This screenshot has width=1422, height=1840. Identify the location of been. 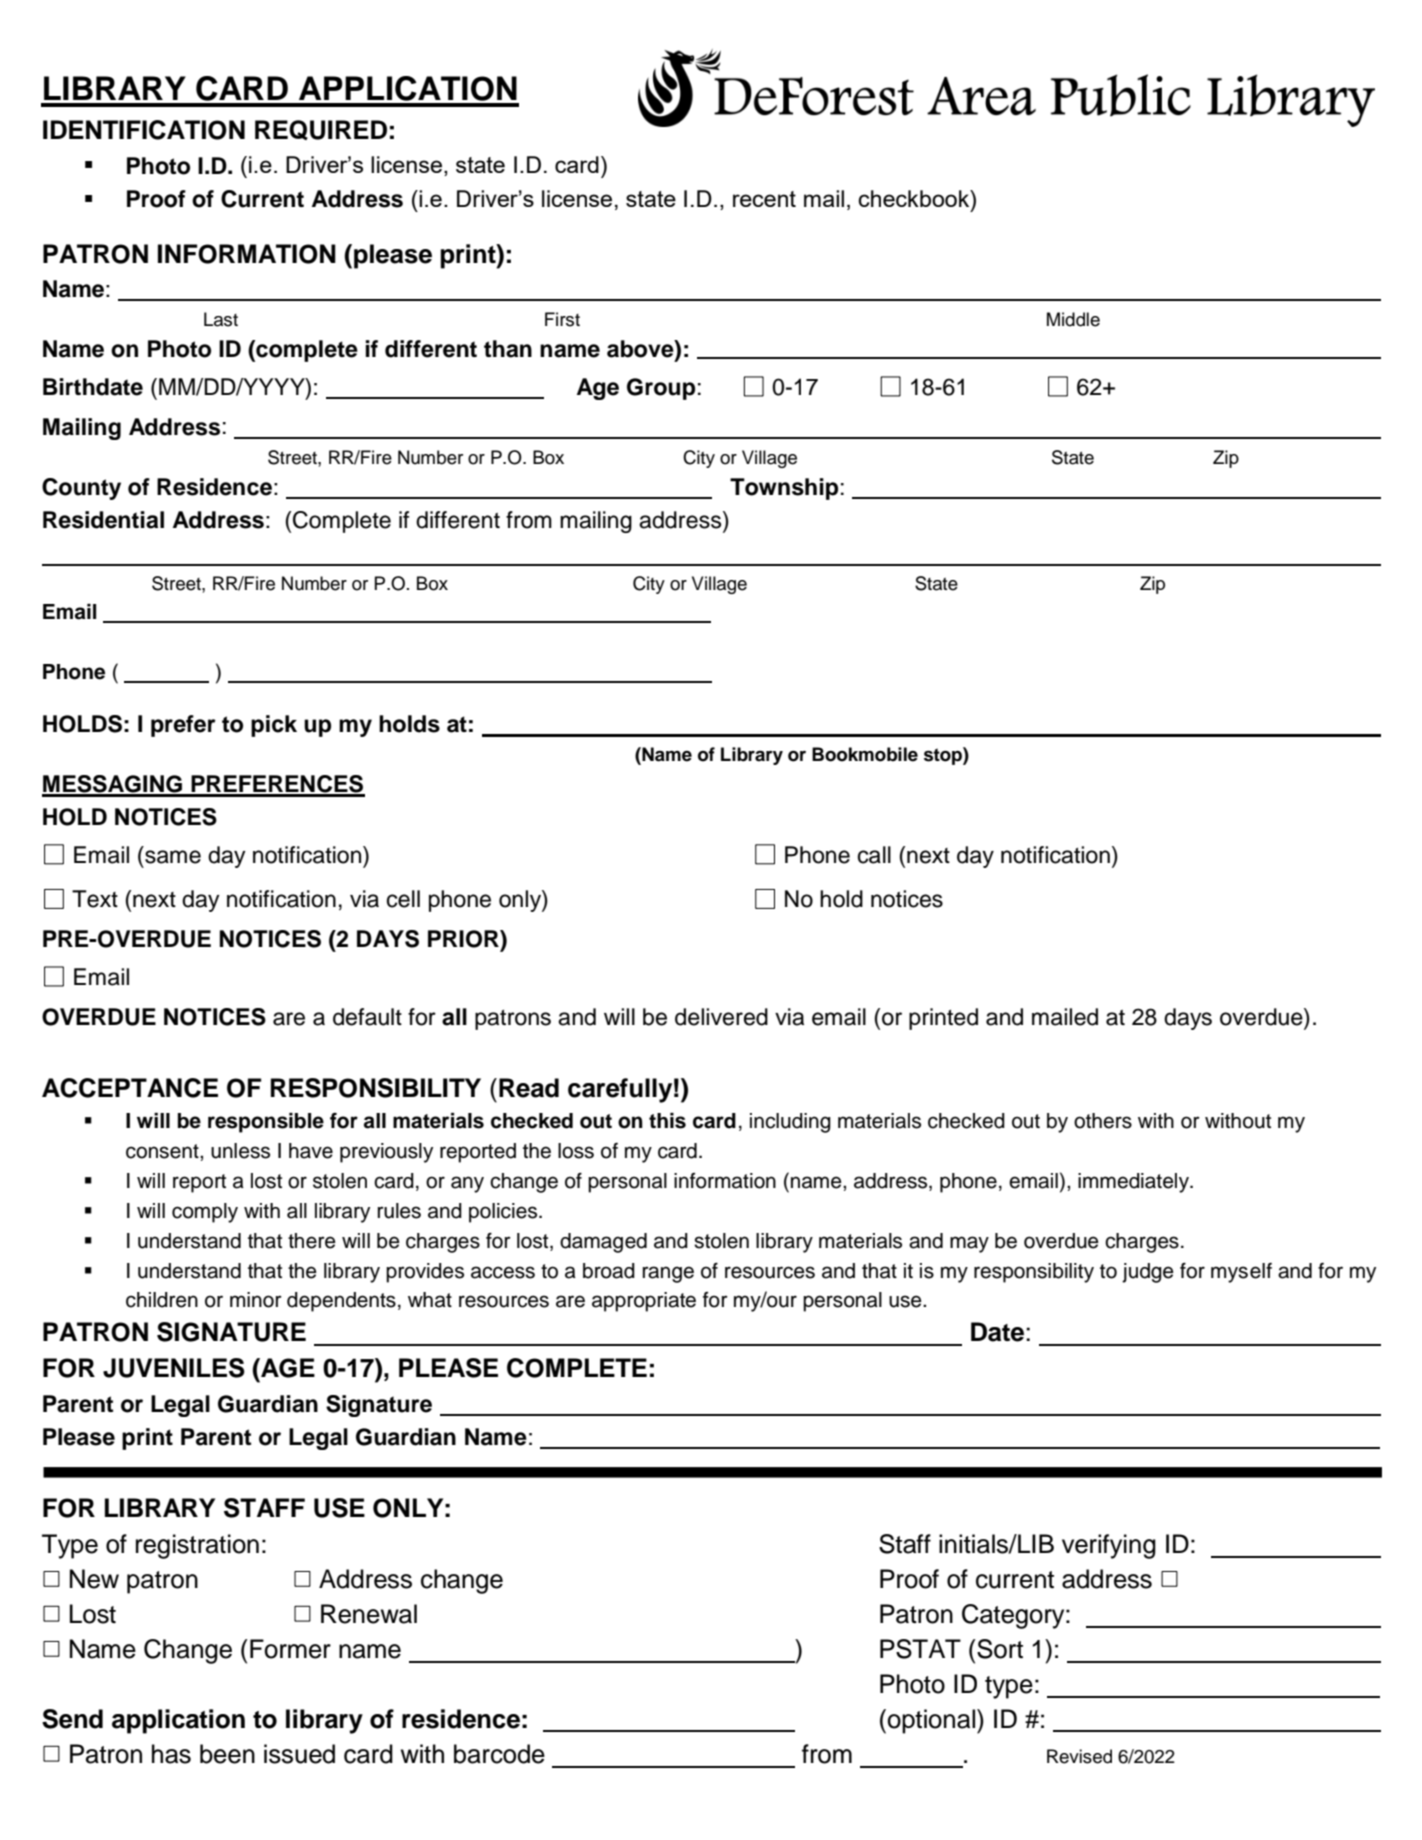
(227, 1754).
